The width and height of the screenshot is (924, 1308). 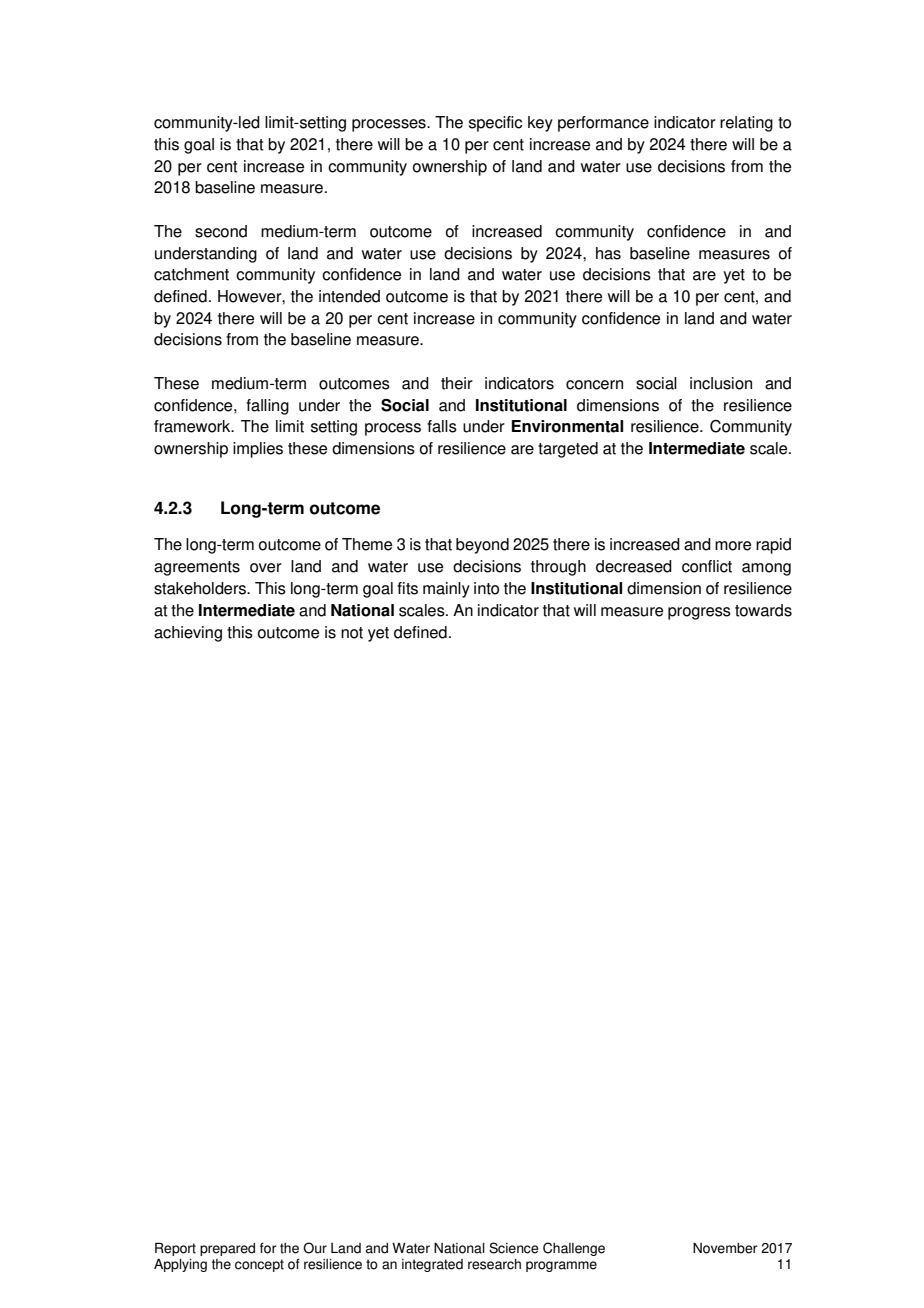 What do you see at coordinates (221, 231) in the screenshot?
I see `second` at bounding box center [221, 231].
